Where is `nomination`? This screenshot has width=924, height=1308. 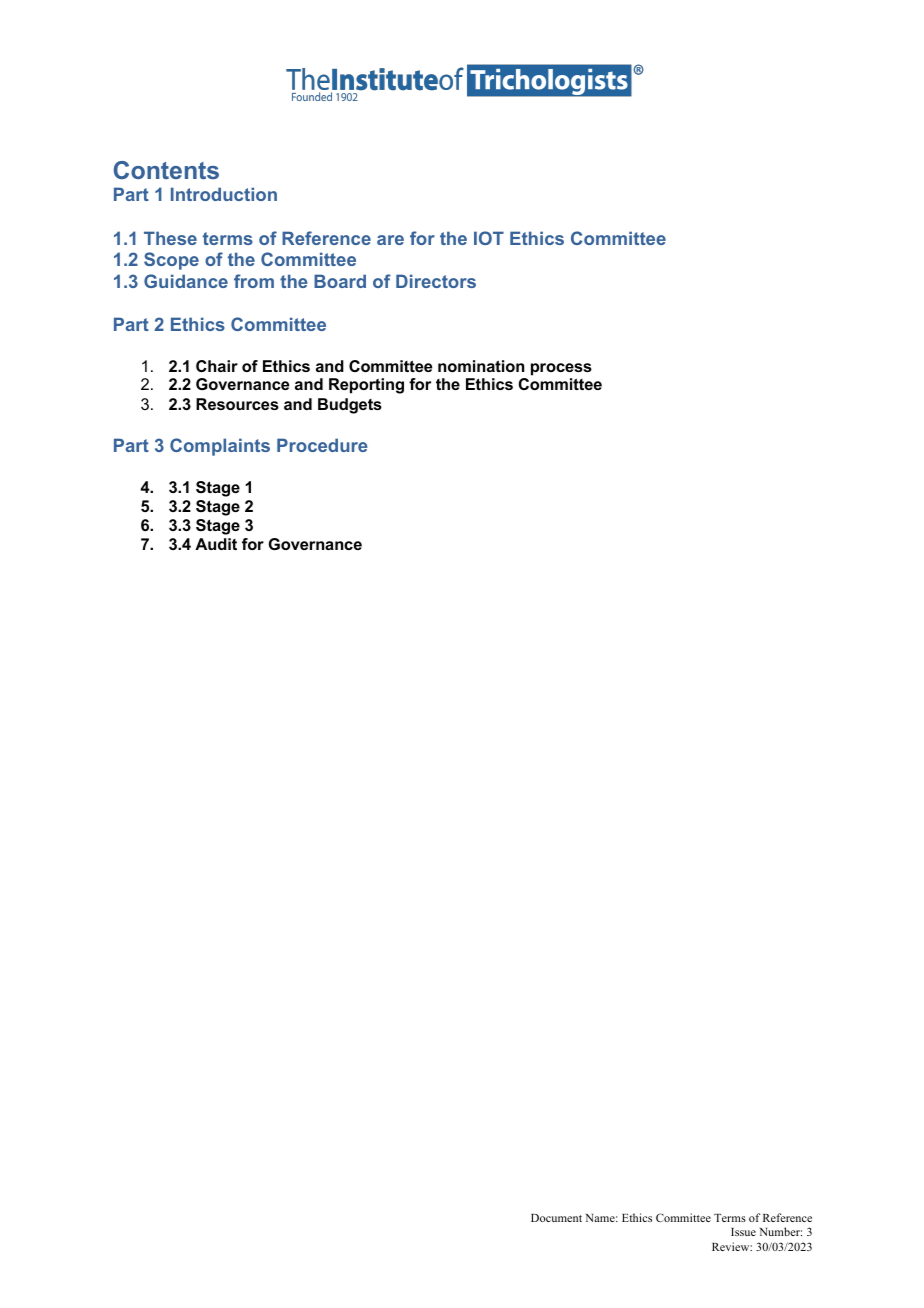
nomination is located at coordinates (481, 366).
